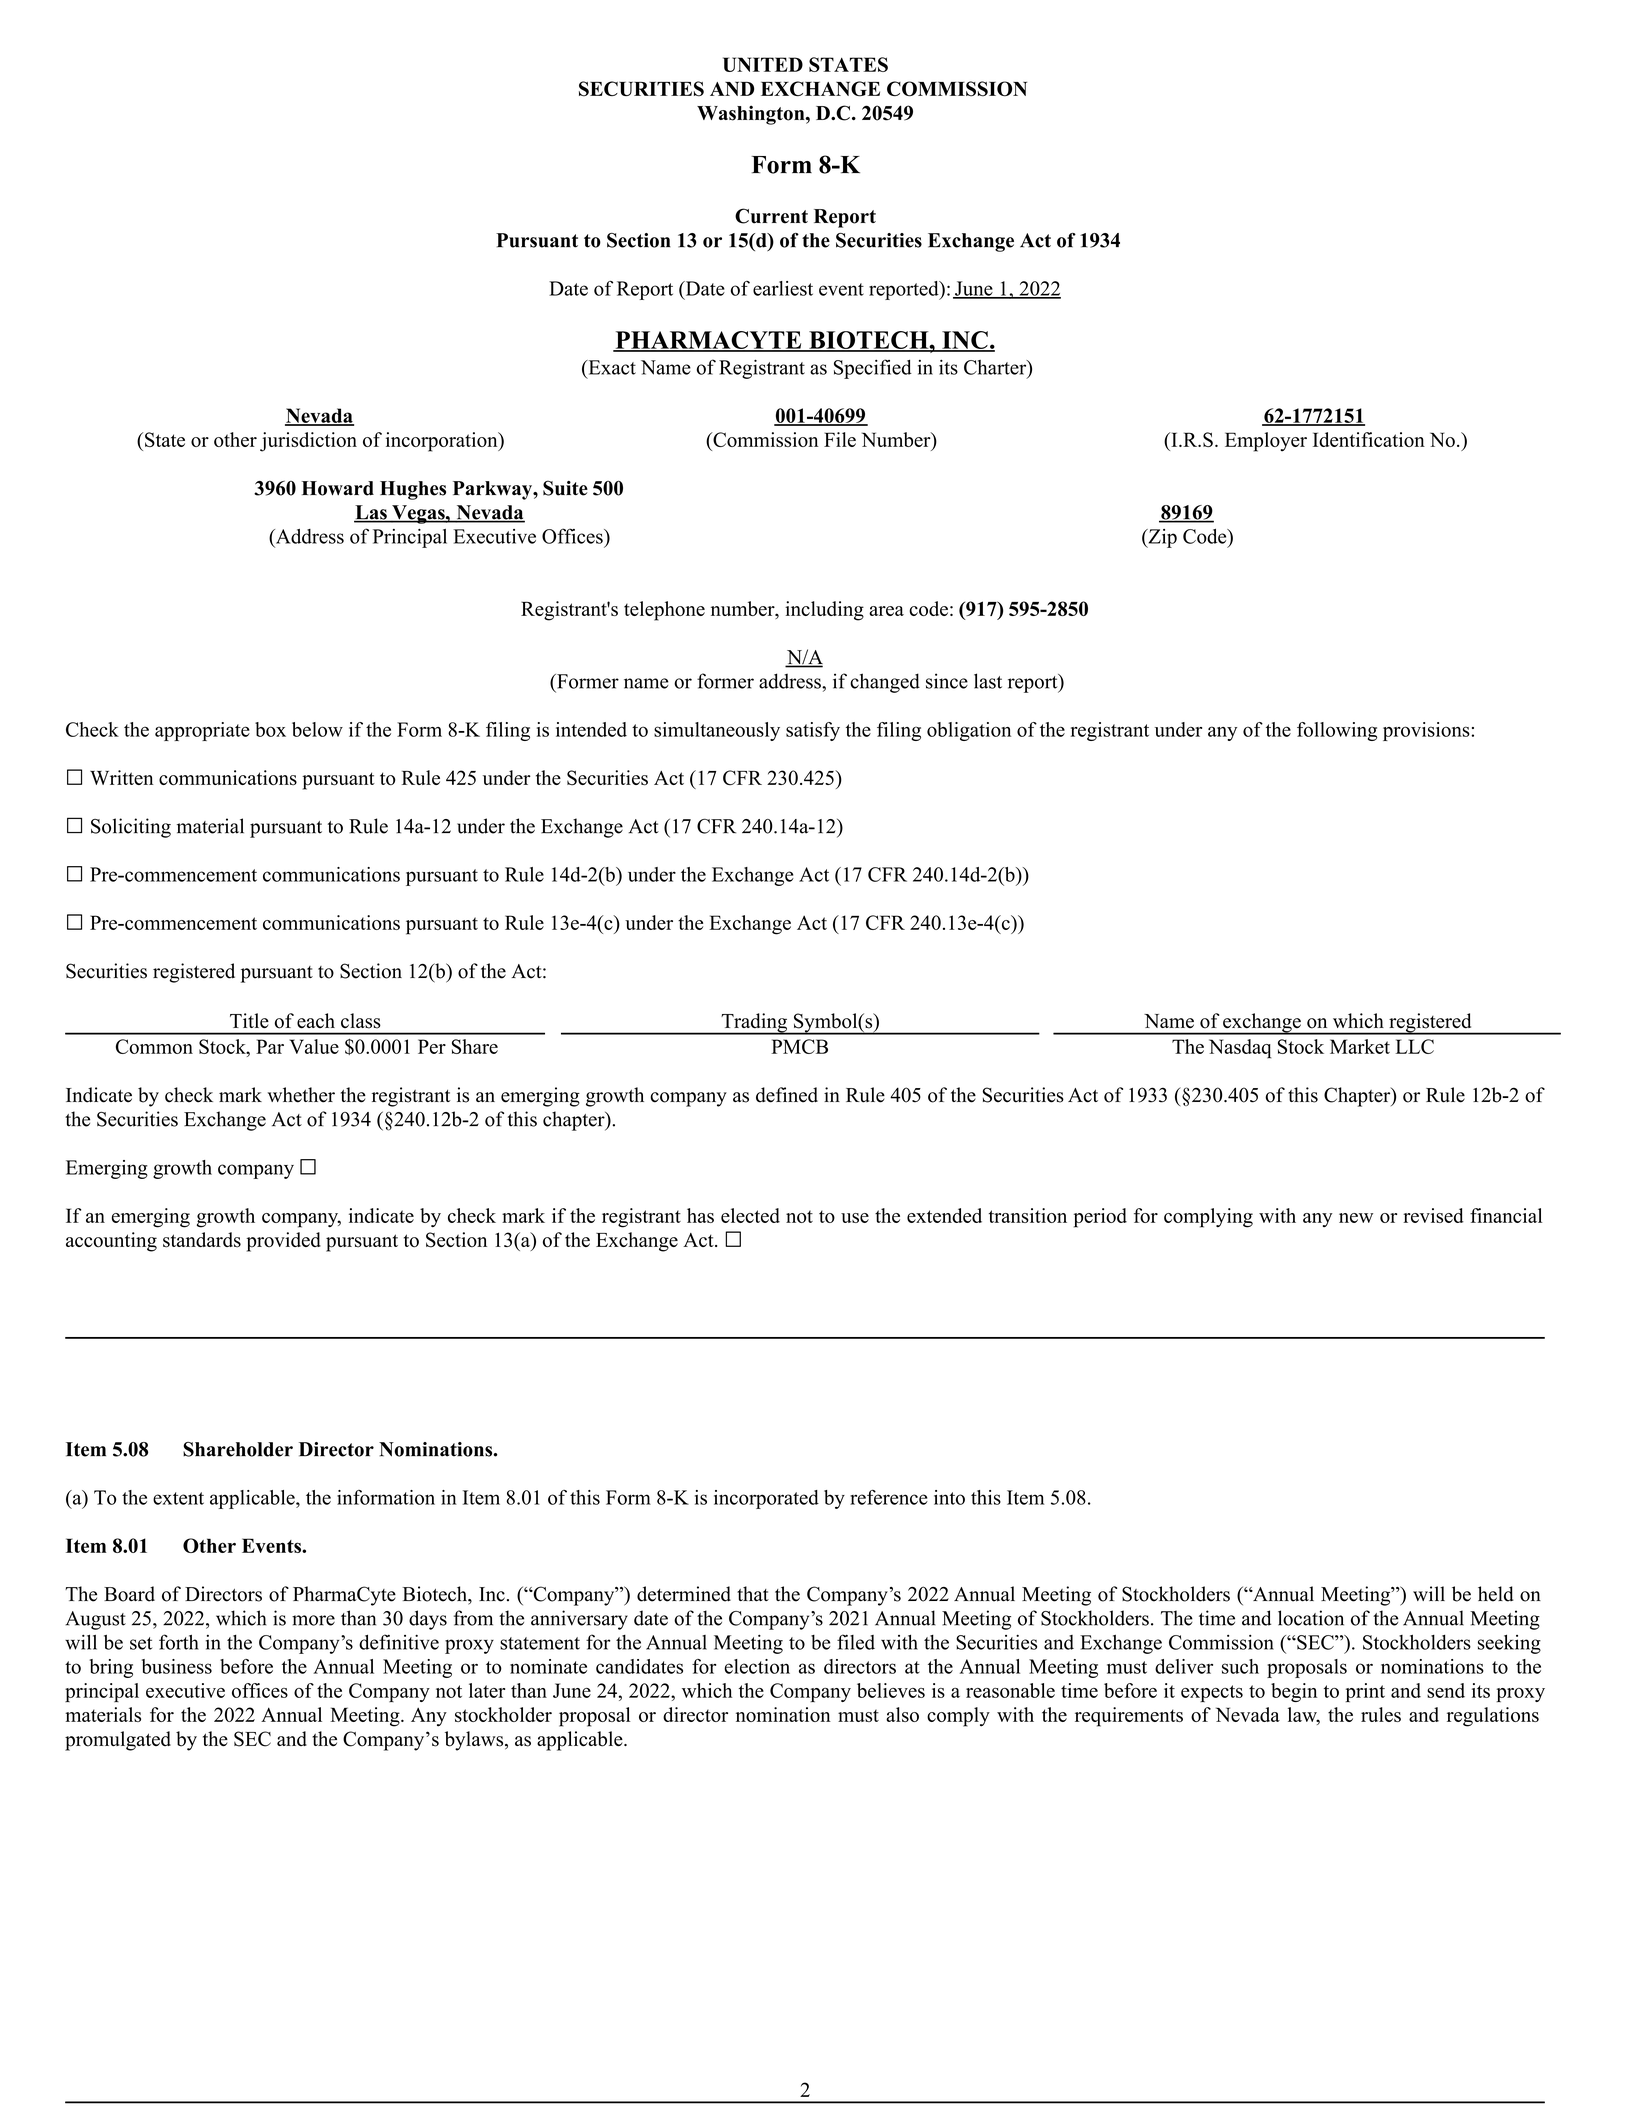 This screenshot has width=1642, height=2125. I want to click on Specified, so click(873, 369).
